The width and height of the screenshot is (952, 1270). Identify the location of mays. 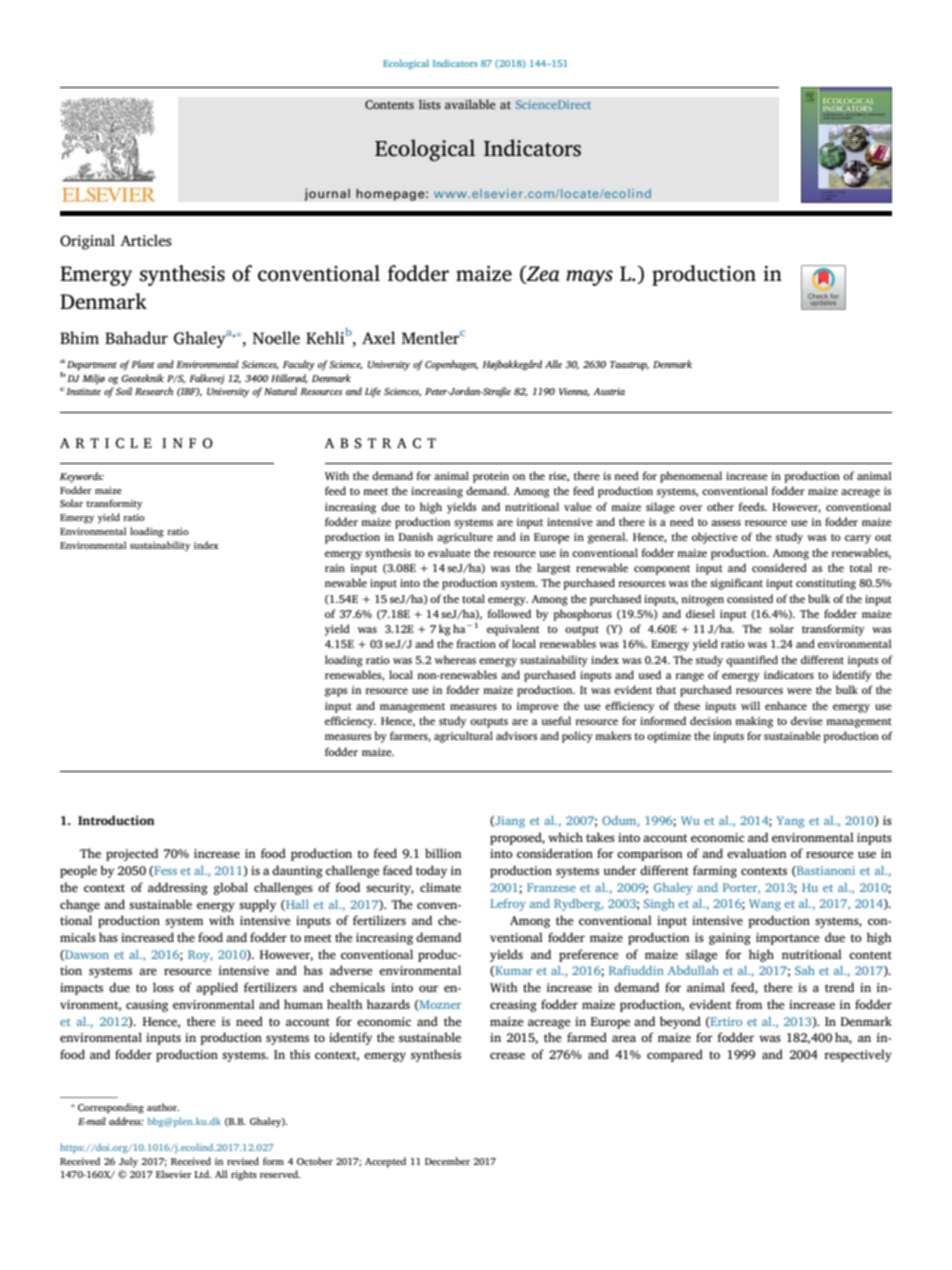
(589, 278).
